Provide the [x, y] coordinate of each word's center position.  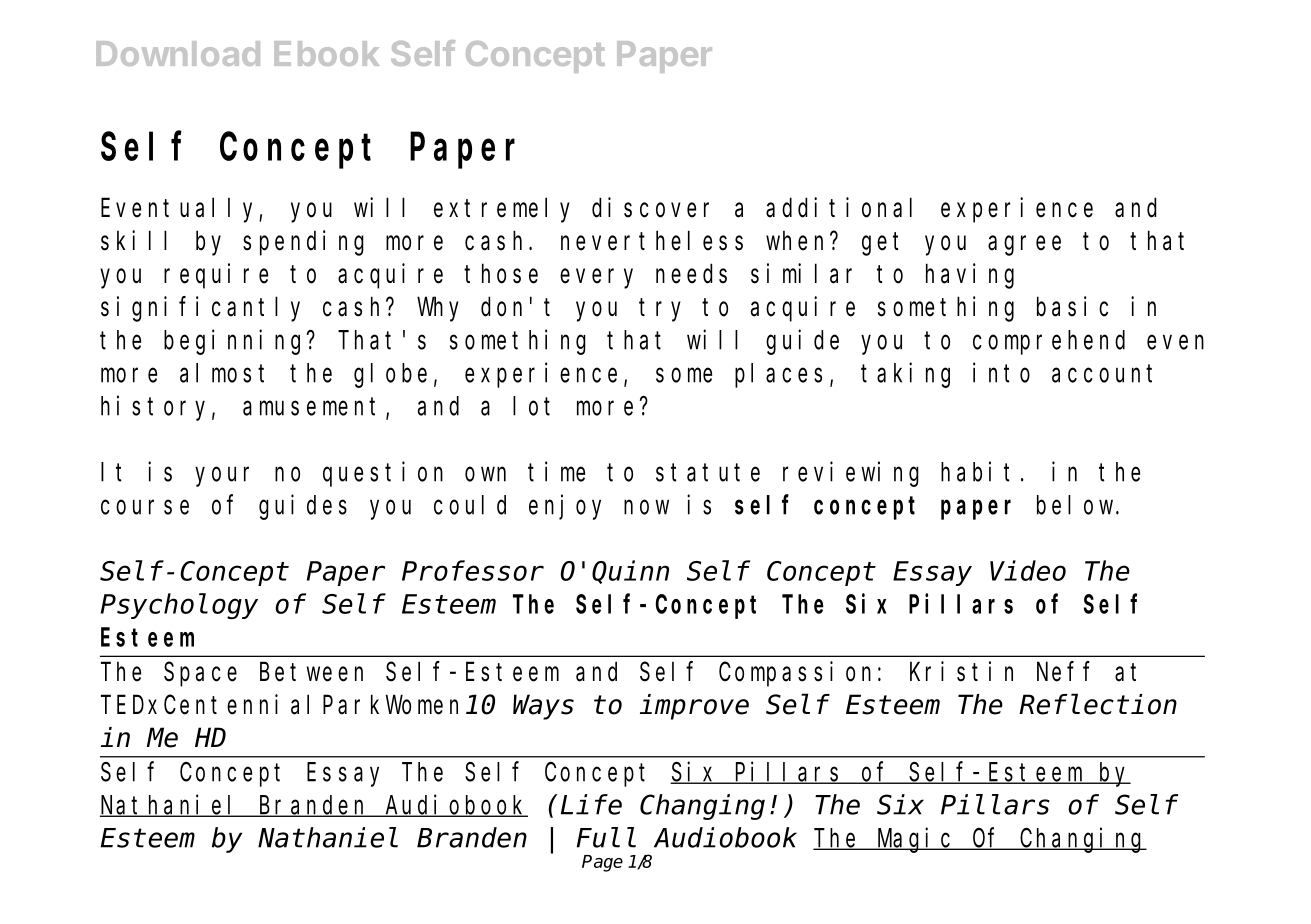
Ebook [326, 53]
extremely [502, 210]
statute [708, 473]
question [383, 474]
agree [1024, 246]
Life [591, 804]
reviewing [851, 474]
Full [606, 838]
